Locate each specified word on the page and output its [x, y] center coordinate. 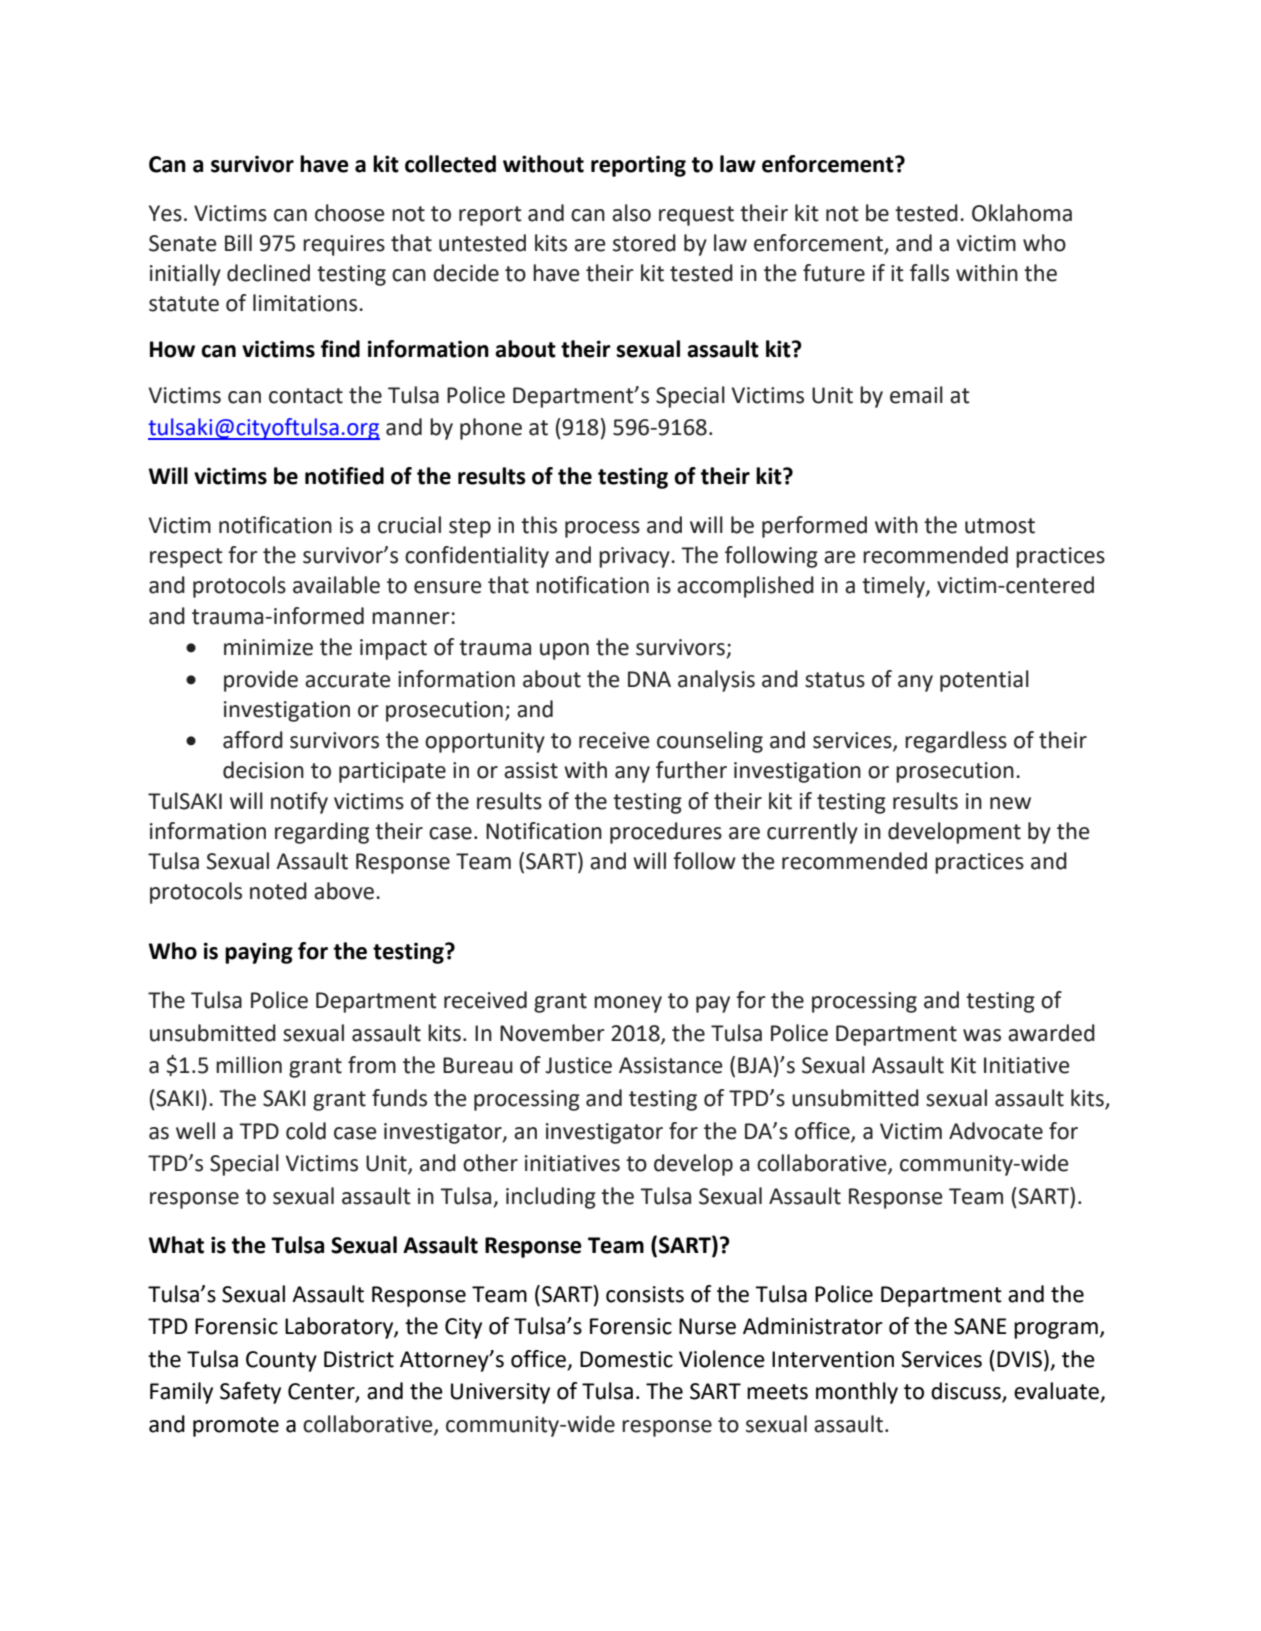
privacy [635, 557]
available [336, 585]
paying [259, 953]
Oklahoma [1022, 213]
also [631, 213]
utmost [1000, 526]
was [982, 1035]
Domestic [626, 1359]
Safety [250, 1393]
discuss [967, 1392]
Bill [238, 242]
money [628, 1004]
